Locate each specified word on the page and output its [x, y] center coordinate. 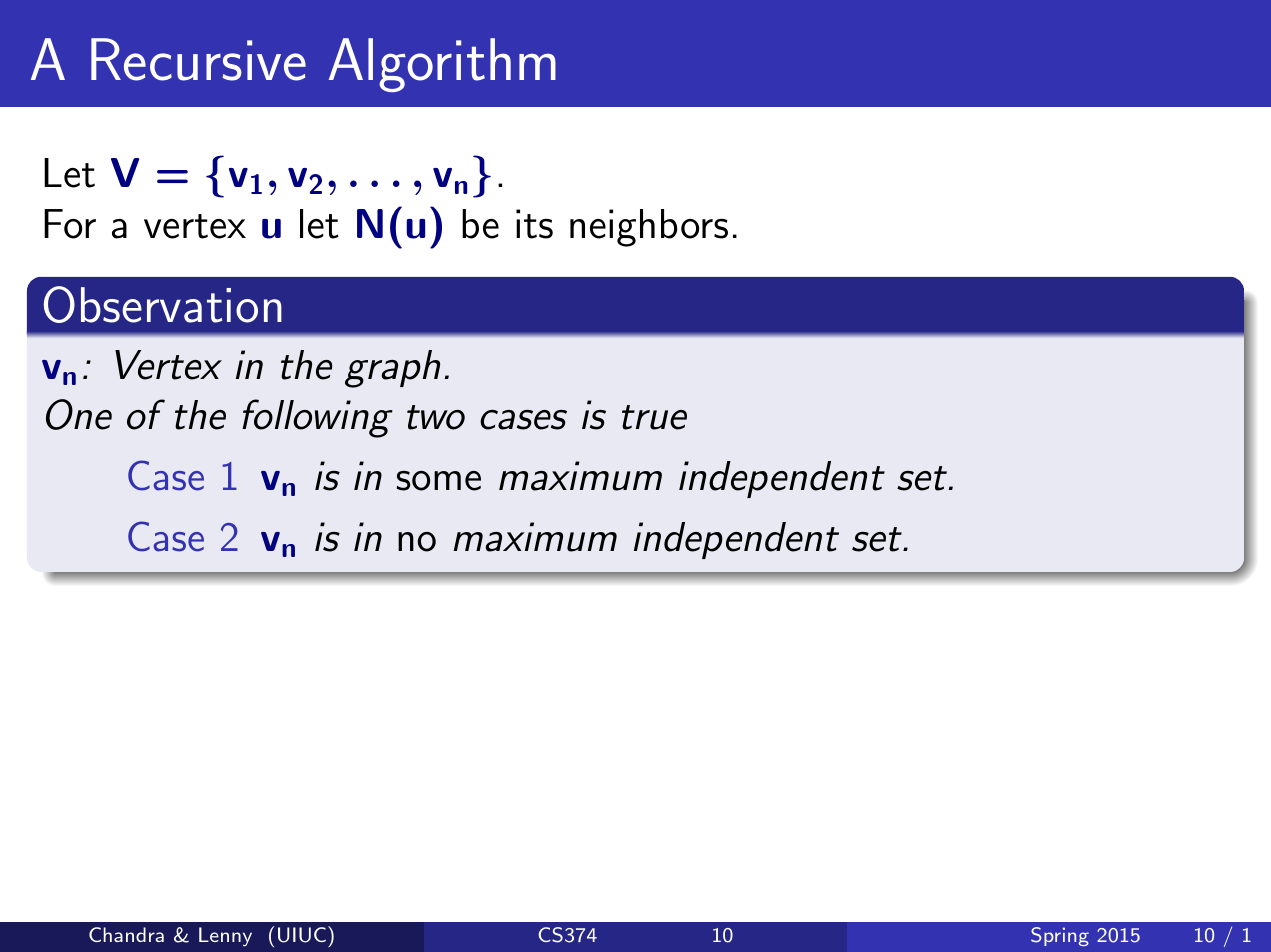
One [79, 414]
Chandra [126, 934]
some [438, 481]
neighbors [649, 228]
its [534, 224]
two [436, 417]
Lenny [225, 937]
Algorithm [442, 65]
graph [392, 369]
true [654, 417]
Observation [163, 304]
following [317, 418]
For [70, 224]
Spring [1060, 936]
